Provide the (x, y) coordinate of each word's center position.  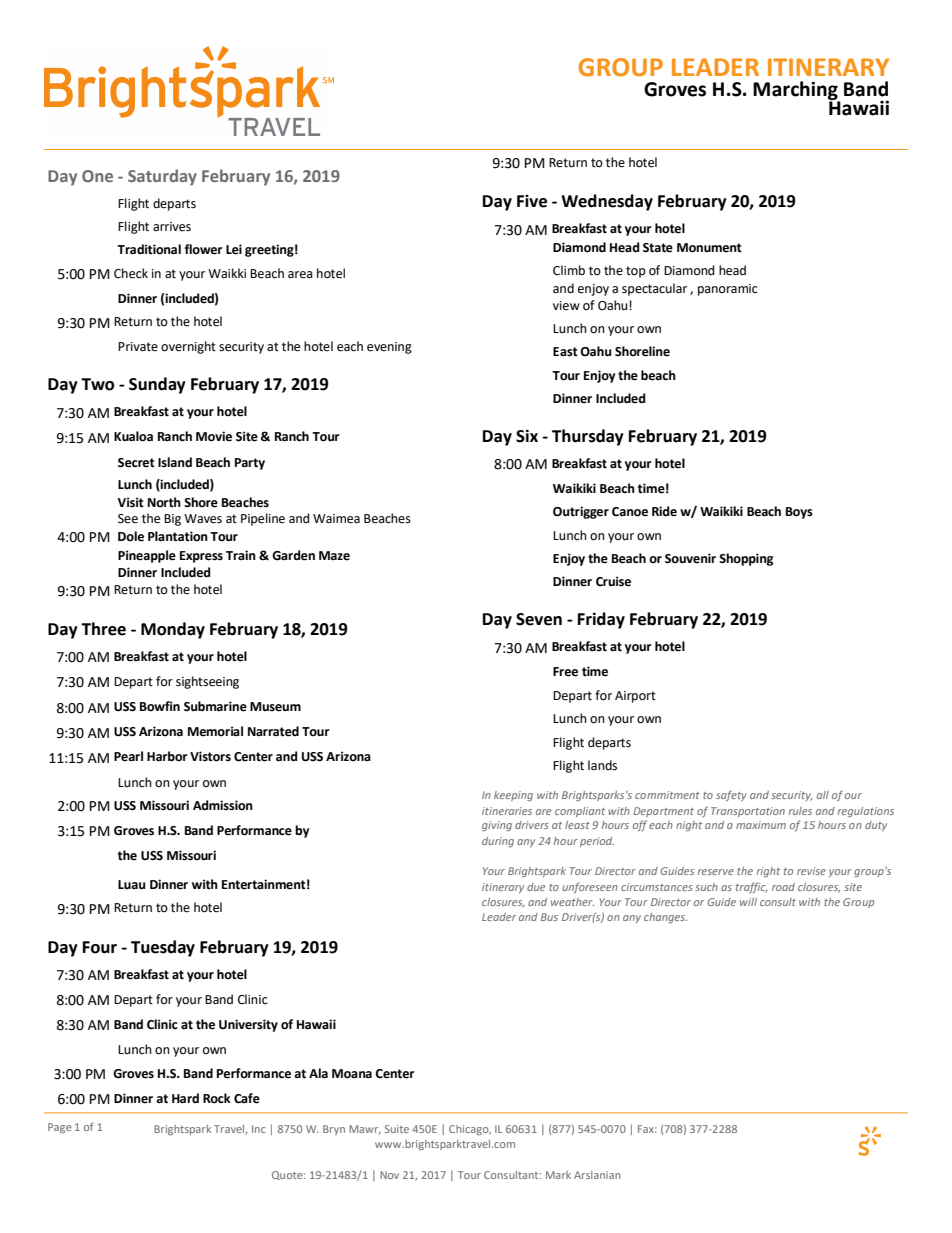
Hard (185, 1098)
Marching (796, 92)
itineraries (507, 811)
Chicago (470, 1130)
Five (532, 201)
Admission (223, 805)
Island (175, 462)
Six (527, 436)
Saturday (162, 177)
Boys (799, 513)
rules (800, 811)
